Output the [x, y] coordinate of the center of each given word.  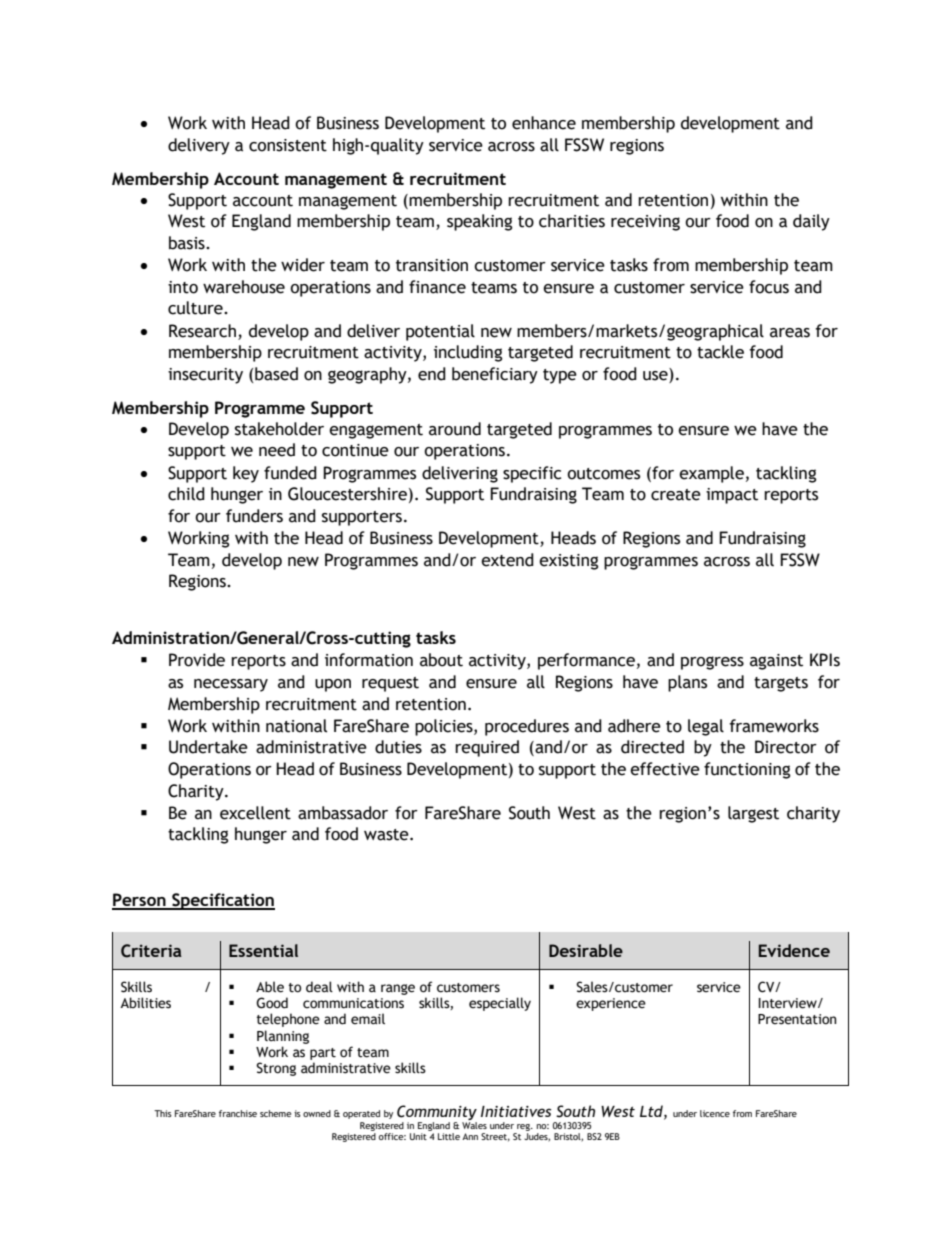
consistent [288, 145]
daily [811, 222]
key [246, 474]
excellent [255, 813]
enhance [544, 123]
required [487, 748]
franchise [238, 1113]
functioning [747, 770]
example [711, 474]
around [455, 429]
